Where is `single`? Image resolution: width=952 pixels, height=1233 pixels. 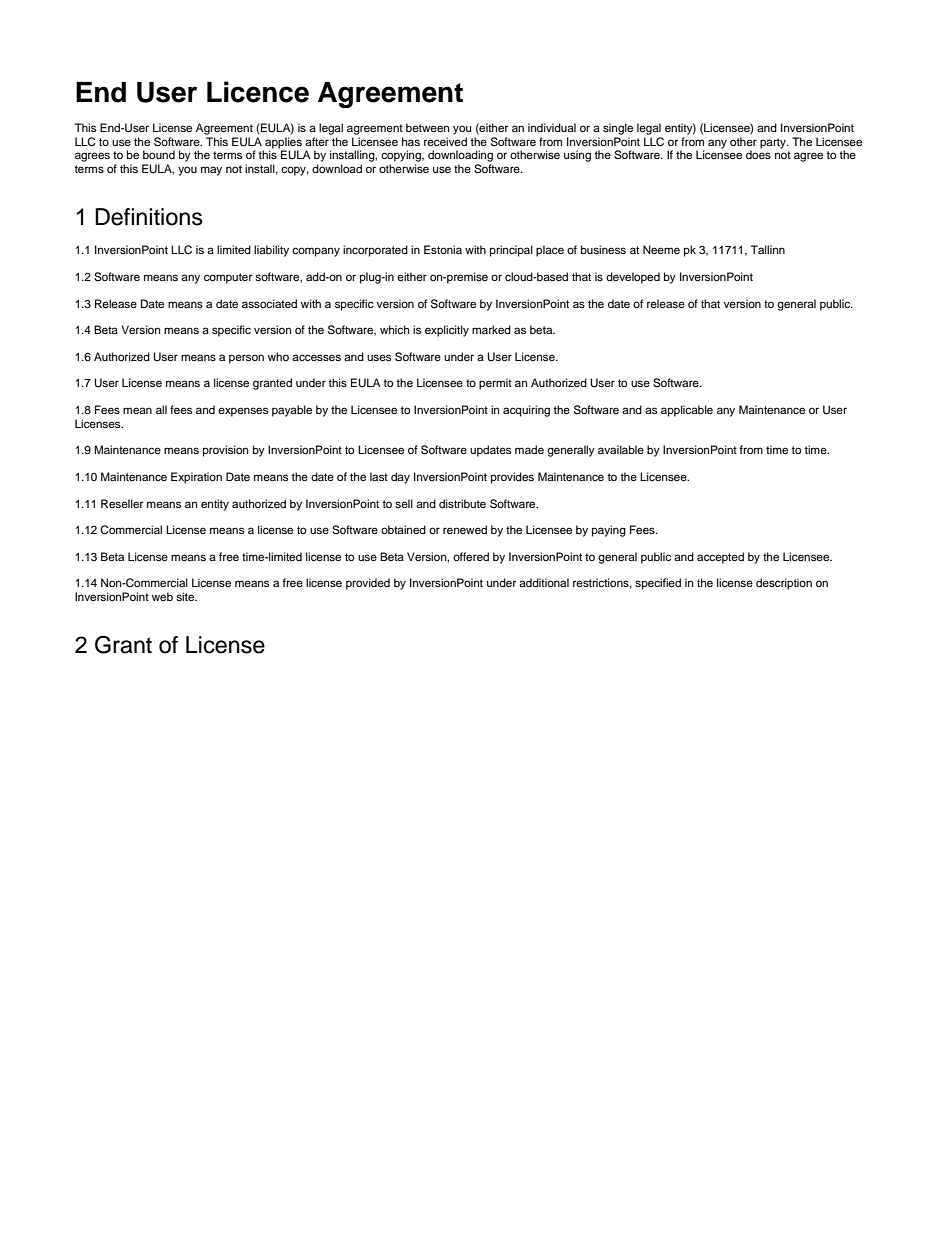 single is located at coordinates (618, 129).
